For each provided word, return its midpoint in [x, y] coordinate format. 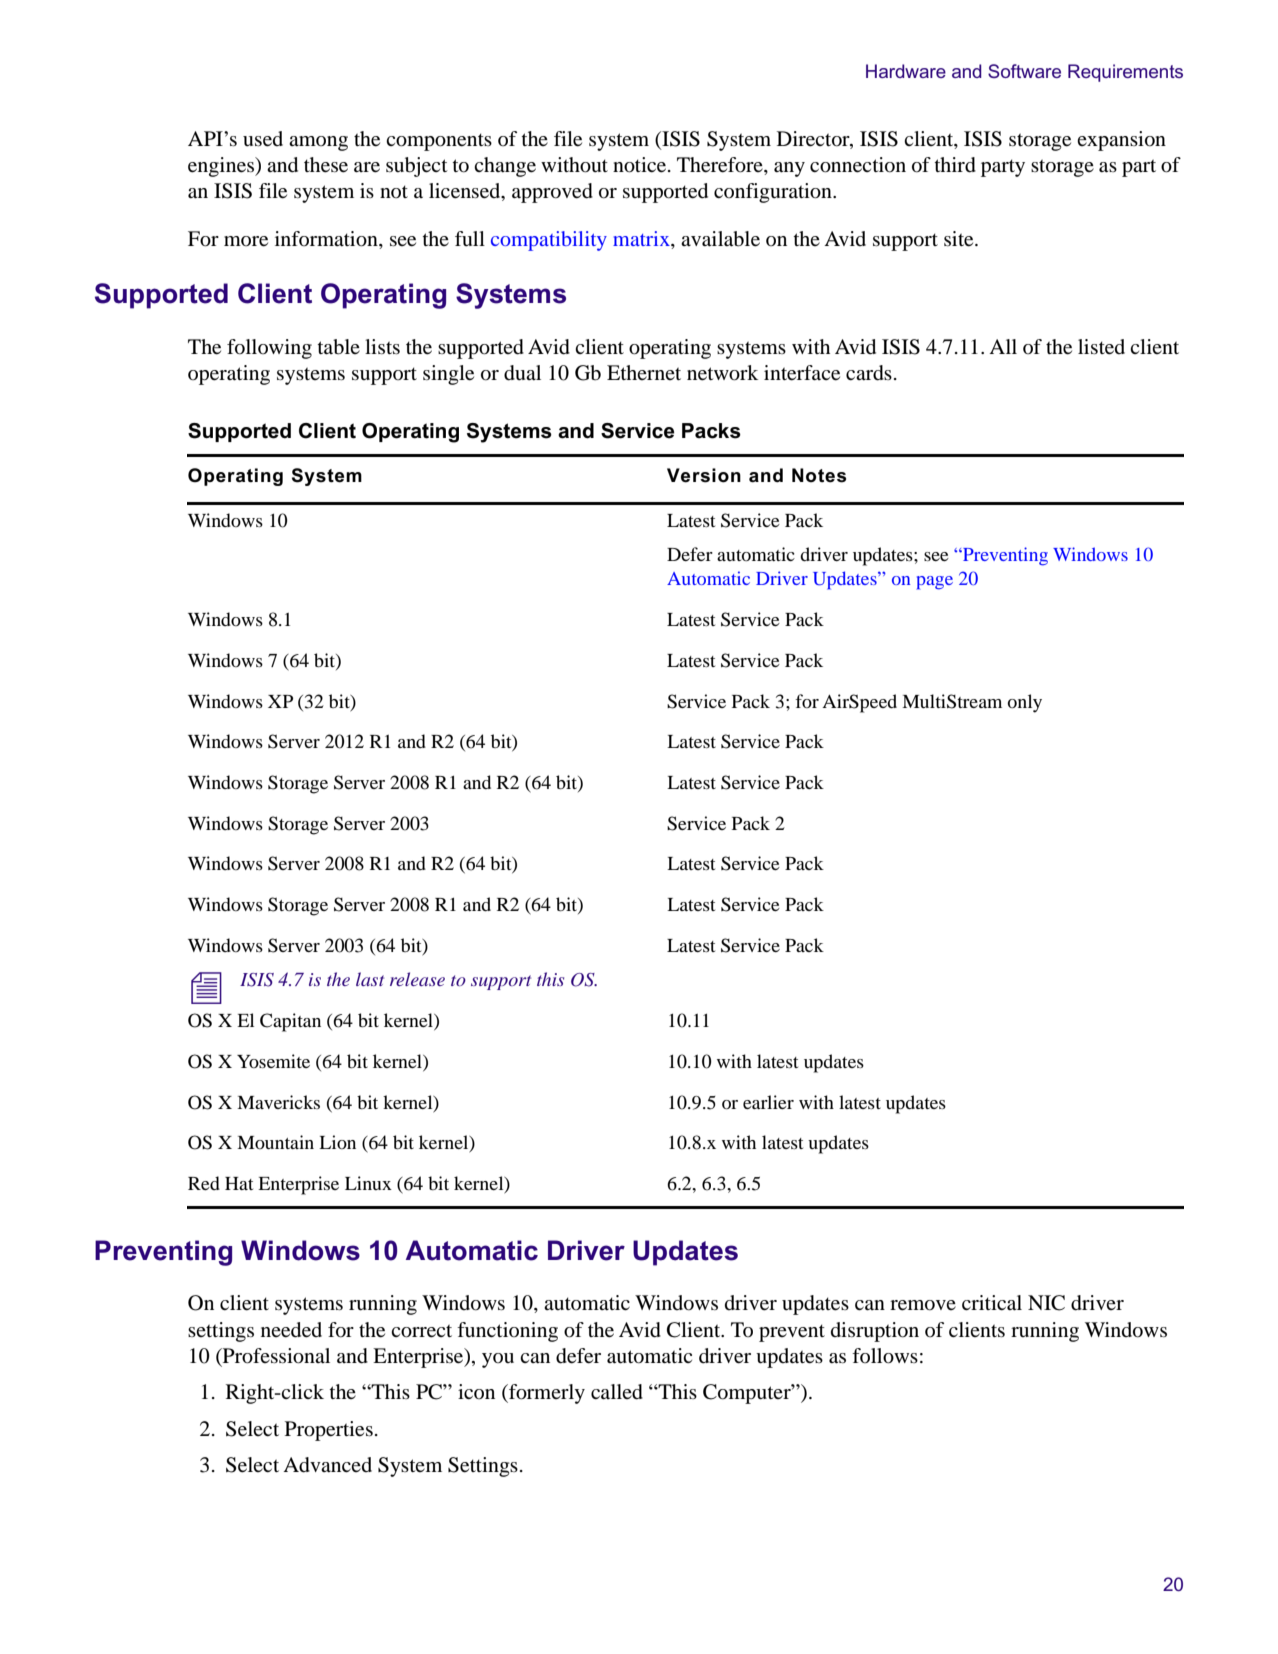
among [318, 143]
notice [641, 165]
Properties [329, 1431]
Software [1024, 71]
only [1024, 703]
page [935, 583]
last [370, 979]
